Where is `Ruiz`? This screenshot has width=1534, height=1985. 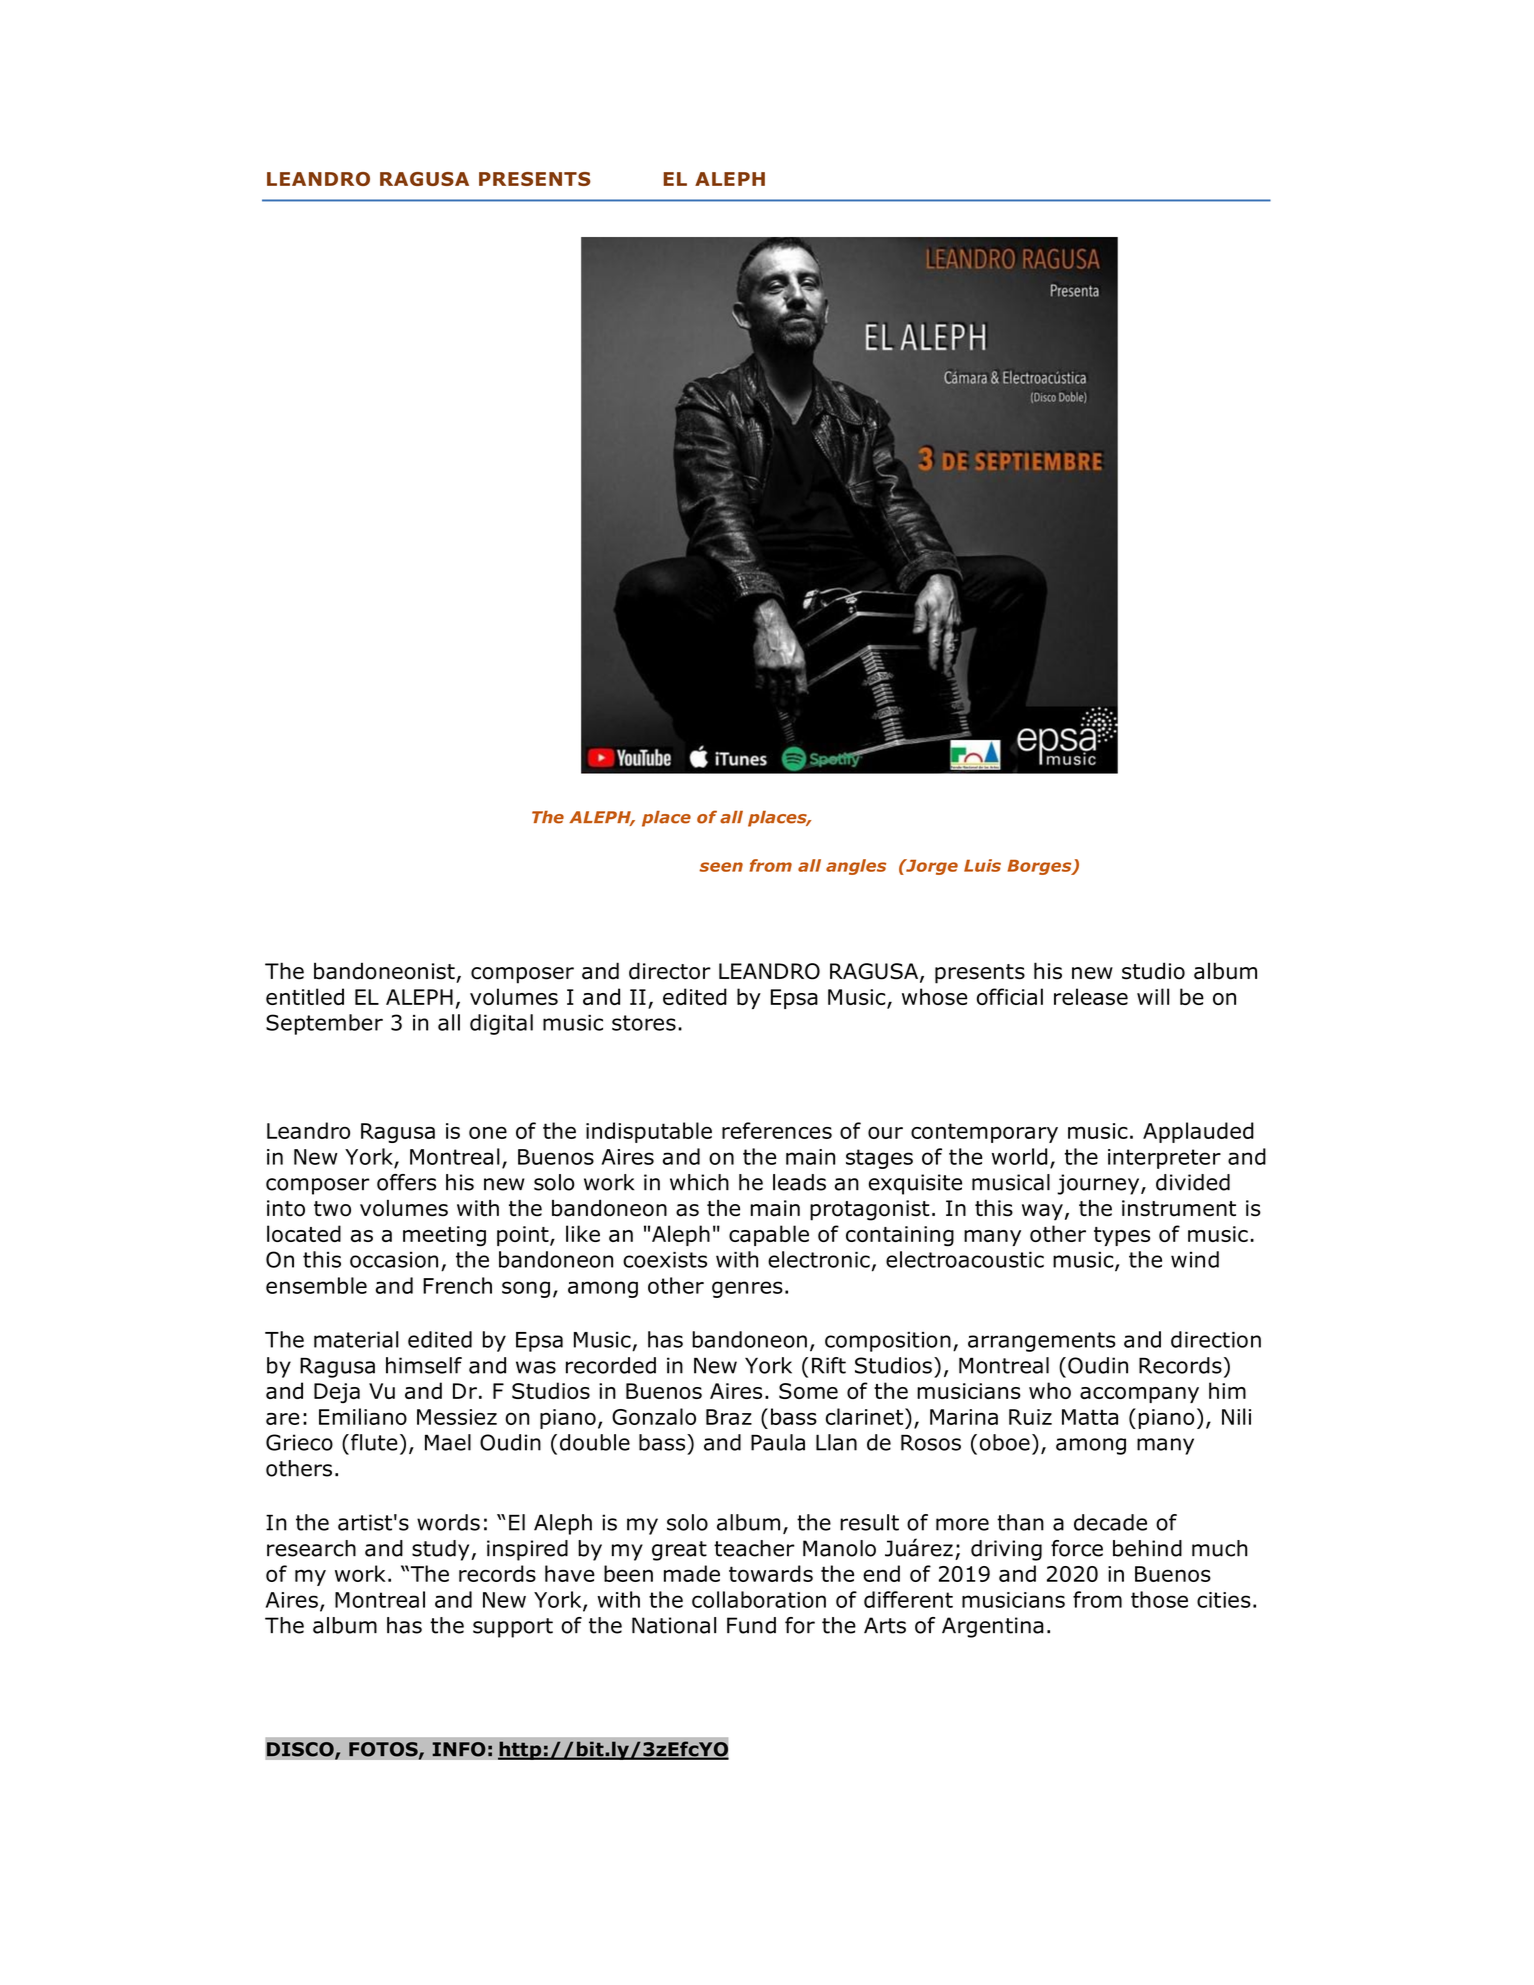
Ruiz is located at coordinates (1030, 1417).
